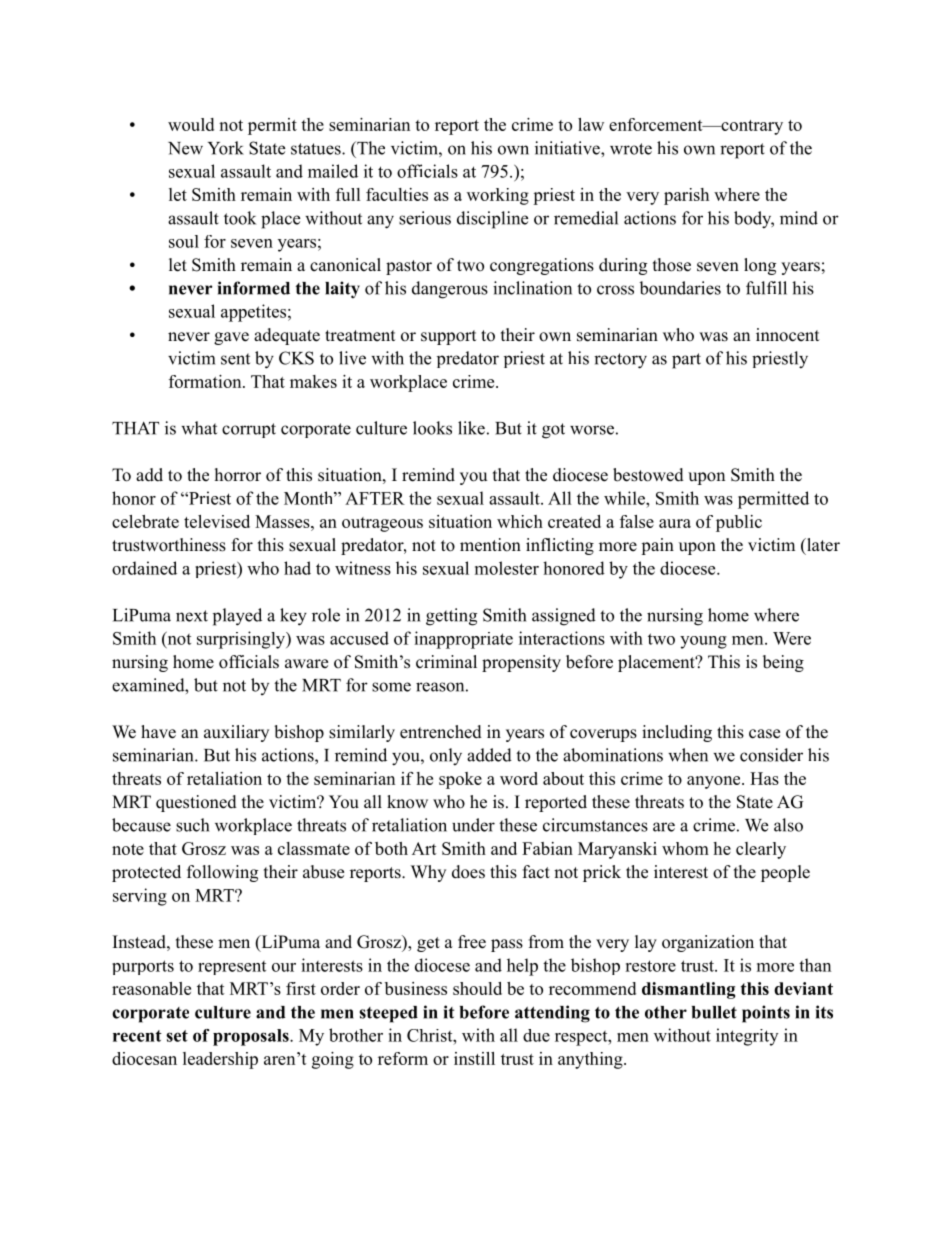  Describe the element at coordinates (199, 428) in the screenshot. I see `what` at that location.
